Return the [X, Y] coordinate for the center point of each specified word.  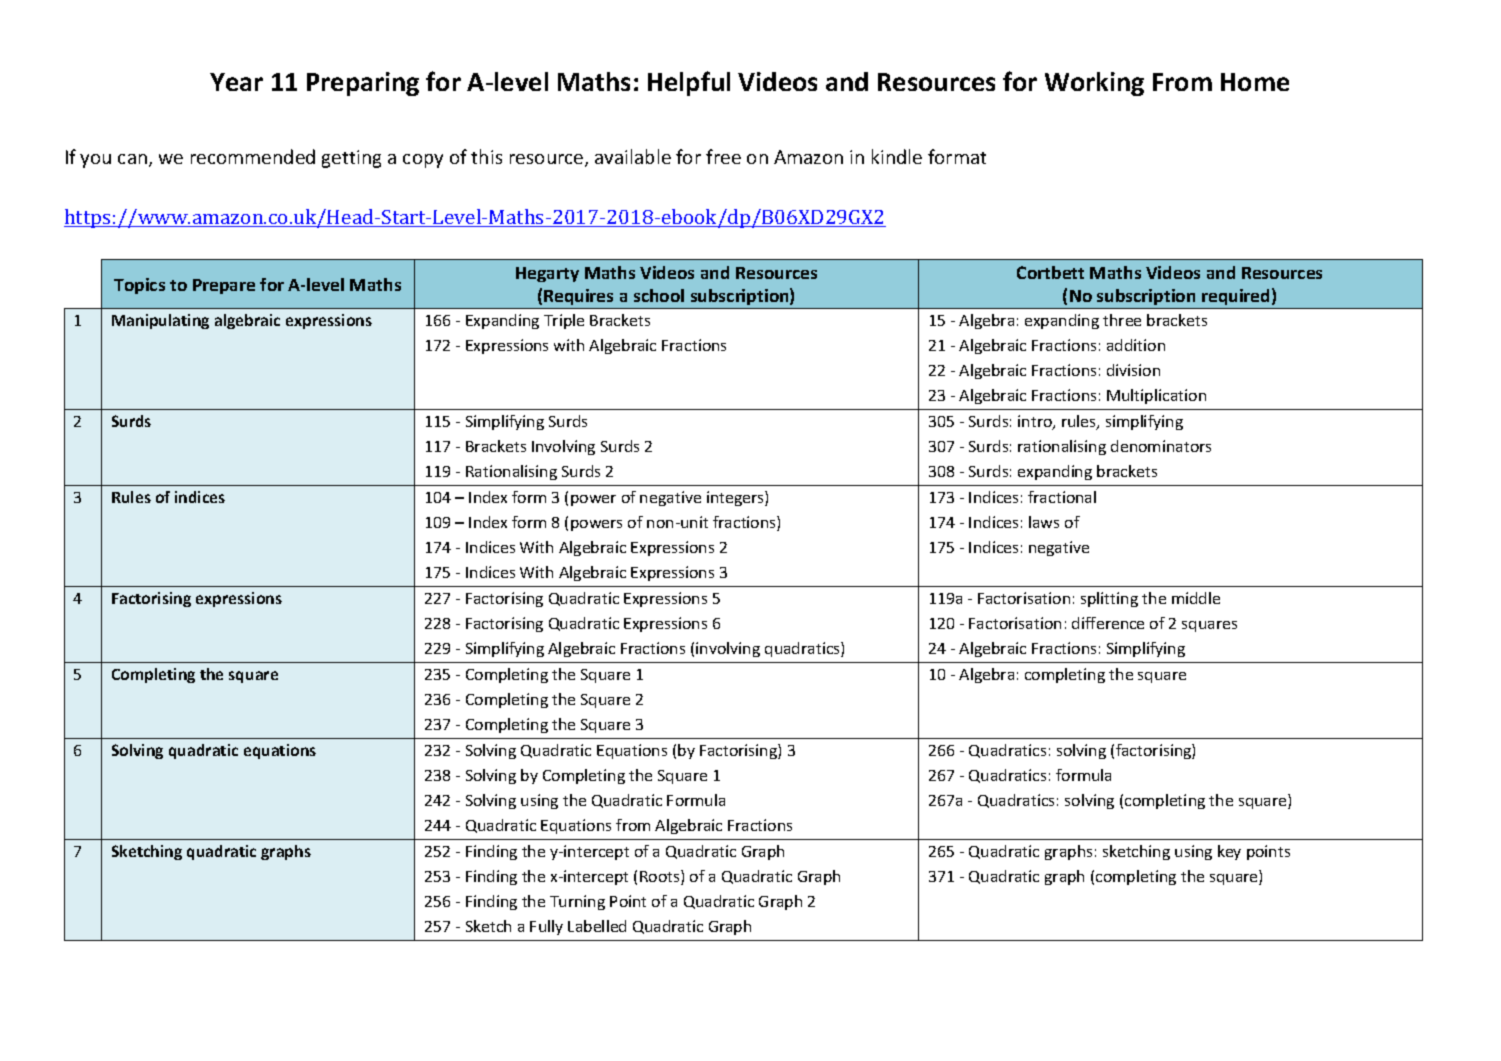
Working [1094, 84]
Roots [661, 877]
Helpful [689, 83]
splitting [1109, 599]
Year [236, 82]
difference [1108, 623]
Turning [577, 902]
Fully [546, 927]
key [1229, 852]
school [659, 295]
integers [736, 498]
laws [1044, 522]
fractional [1062, 497]
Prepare [224, 286]
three [1122, 320]
